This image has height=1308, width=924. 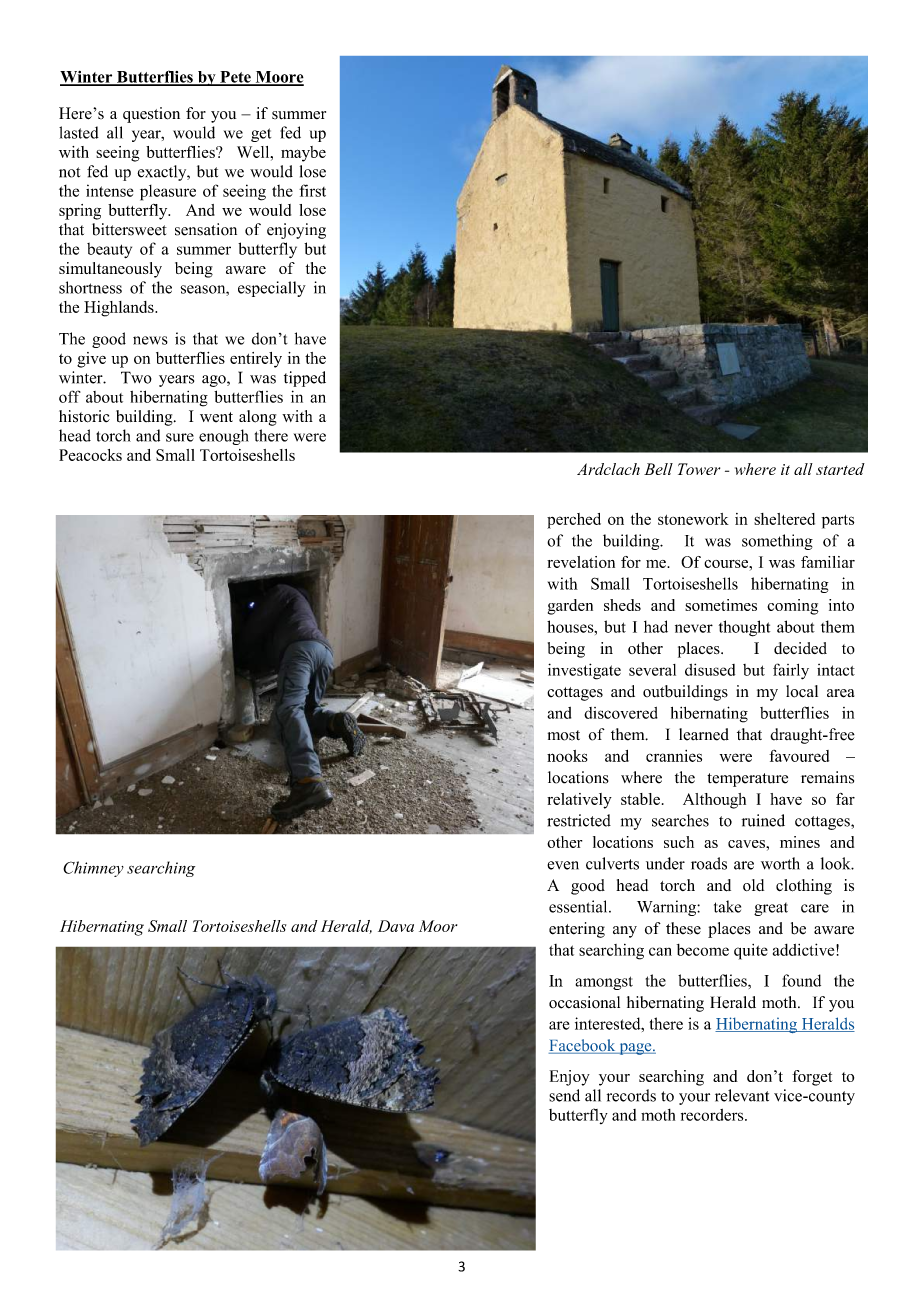 I want to click on send, so click(x=564, y=1095).
